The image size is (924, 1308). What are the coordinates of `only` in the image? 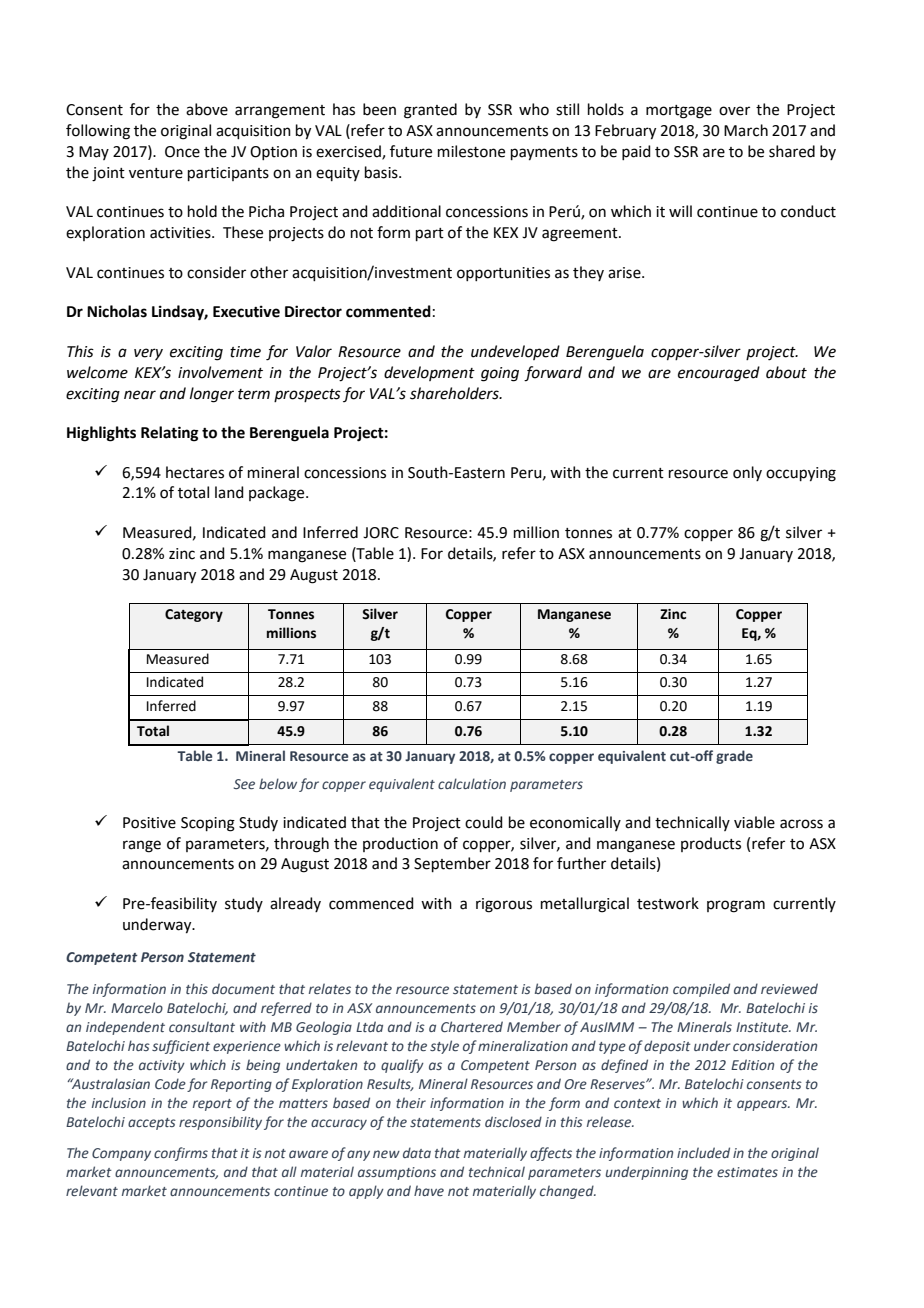 It's located at (747, 473).
